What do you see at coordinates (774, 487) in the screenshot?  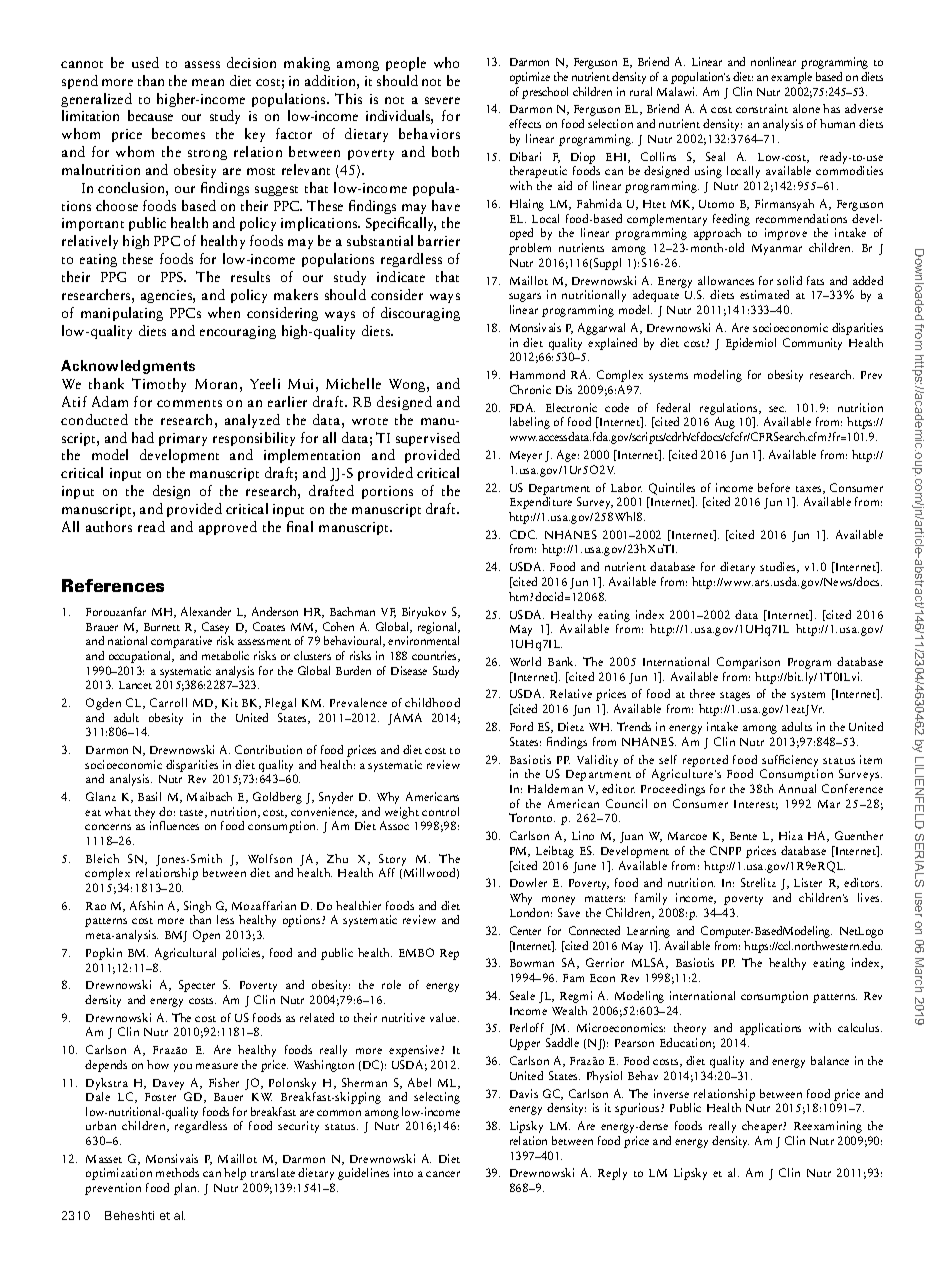 I see `before` at bounding box center [774, 487].
